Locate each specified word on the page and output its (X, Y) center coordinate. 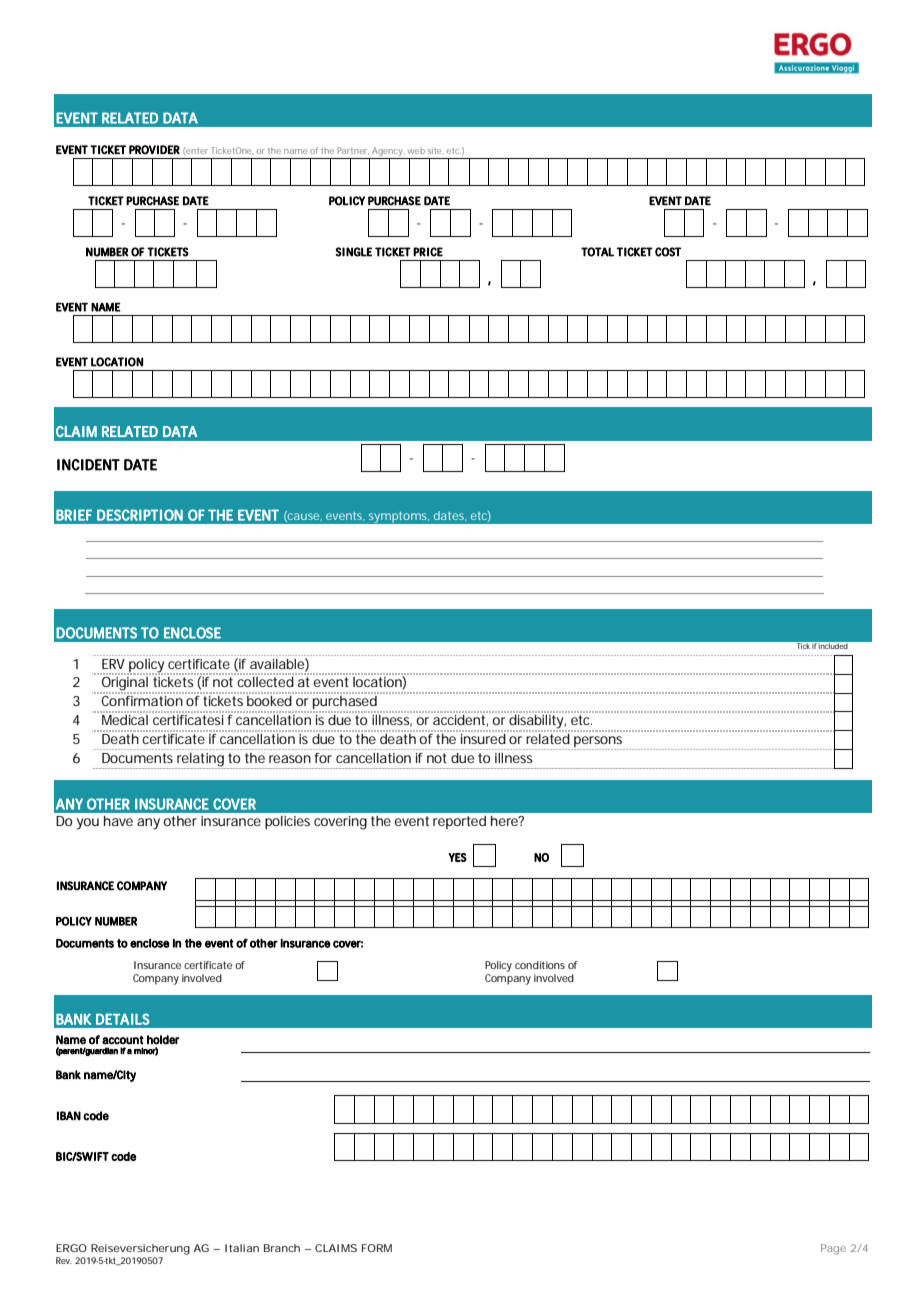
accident (459, 719)
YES (457, 857)
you (87, 824)
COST (668, 252)
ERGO (71, 1248)
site (436, 150)
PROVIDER (154, 150)
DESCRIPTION (140, 515)
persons (598, 741)
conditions (540, 965)
